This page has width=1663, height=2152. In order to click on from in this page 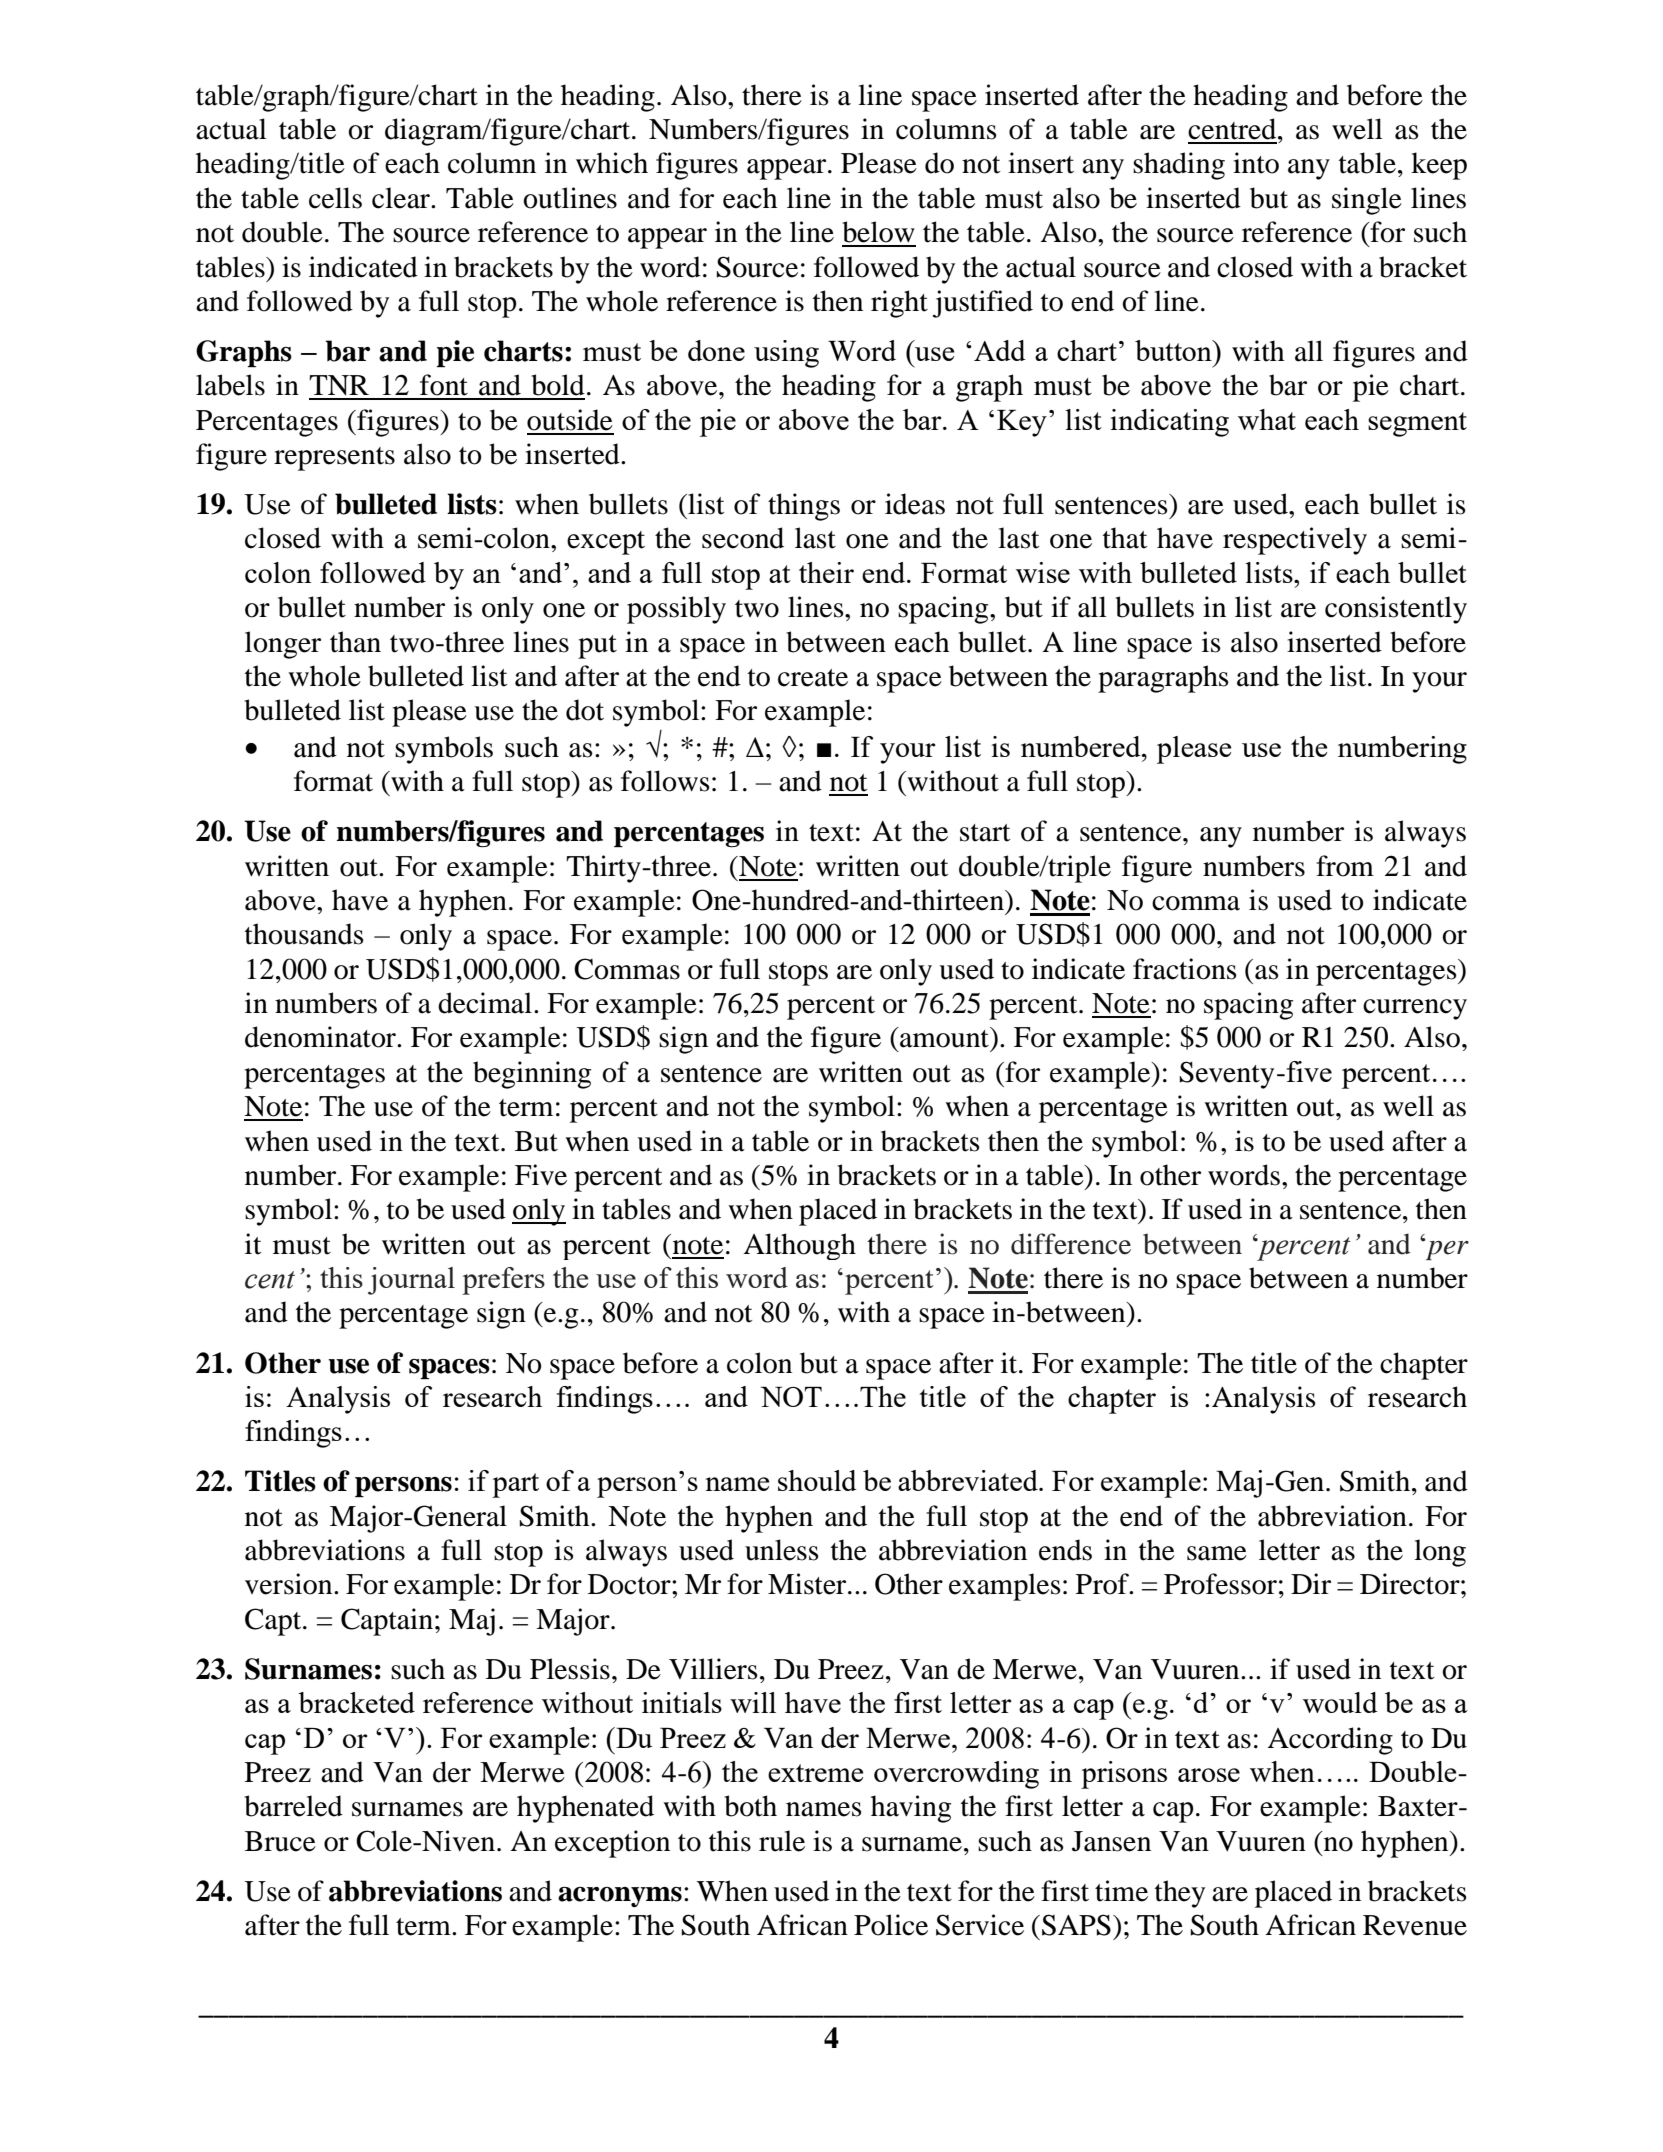, I will do `click(1345, 866)`.
